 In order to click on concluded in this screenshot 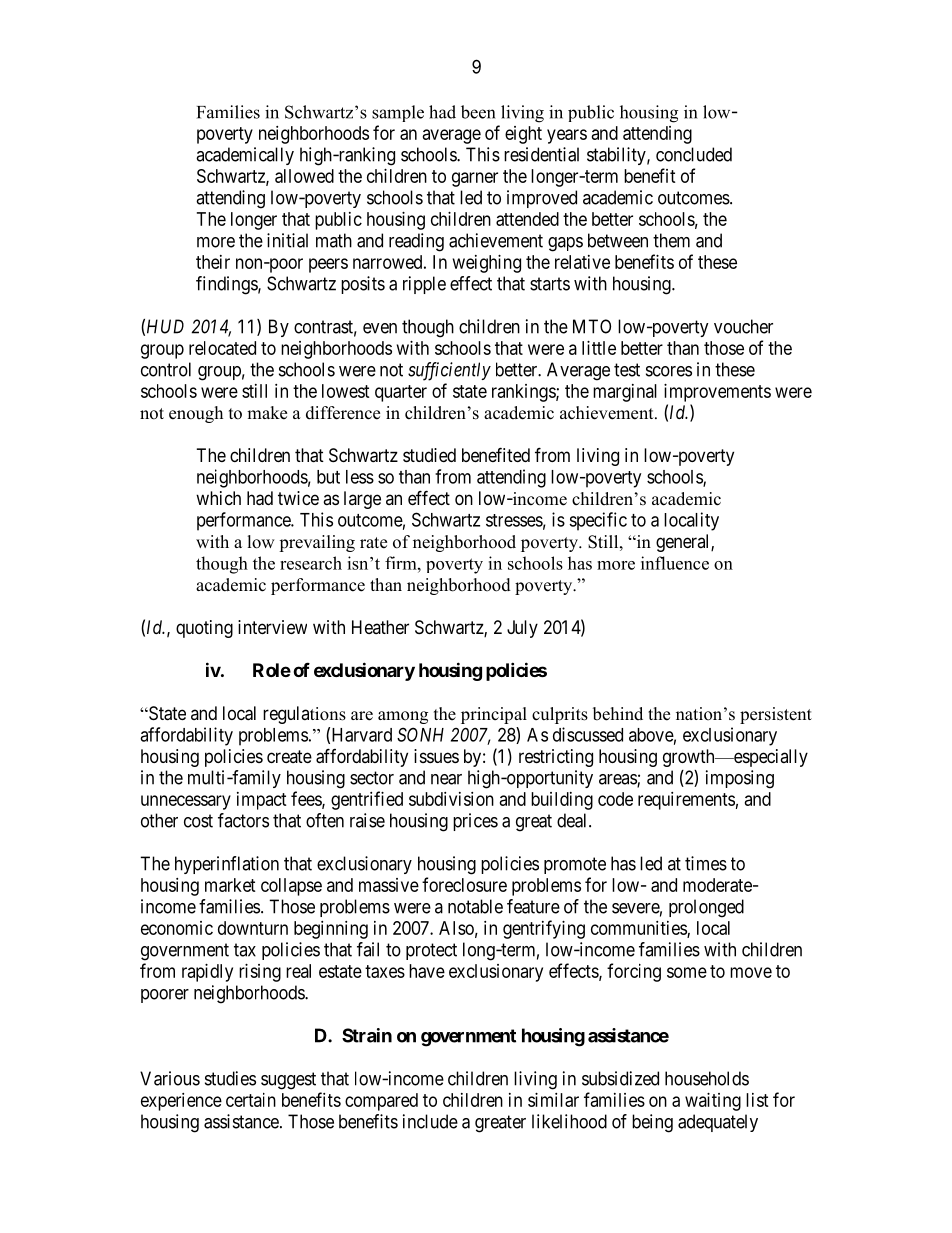, I will do `click(694, 154)`.
